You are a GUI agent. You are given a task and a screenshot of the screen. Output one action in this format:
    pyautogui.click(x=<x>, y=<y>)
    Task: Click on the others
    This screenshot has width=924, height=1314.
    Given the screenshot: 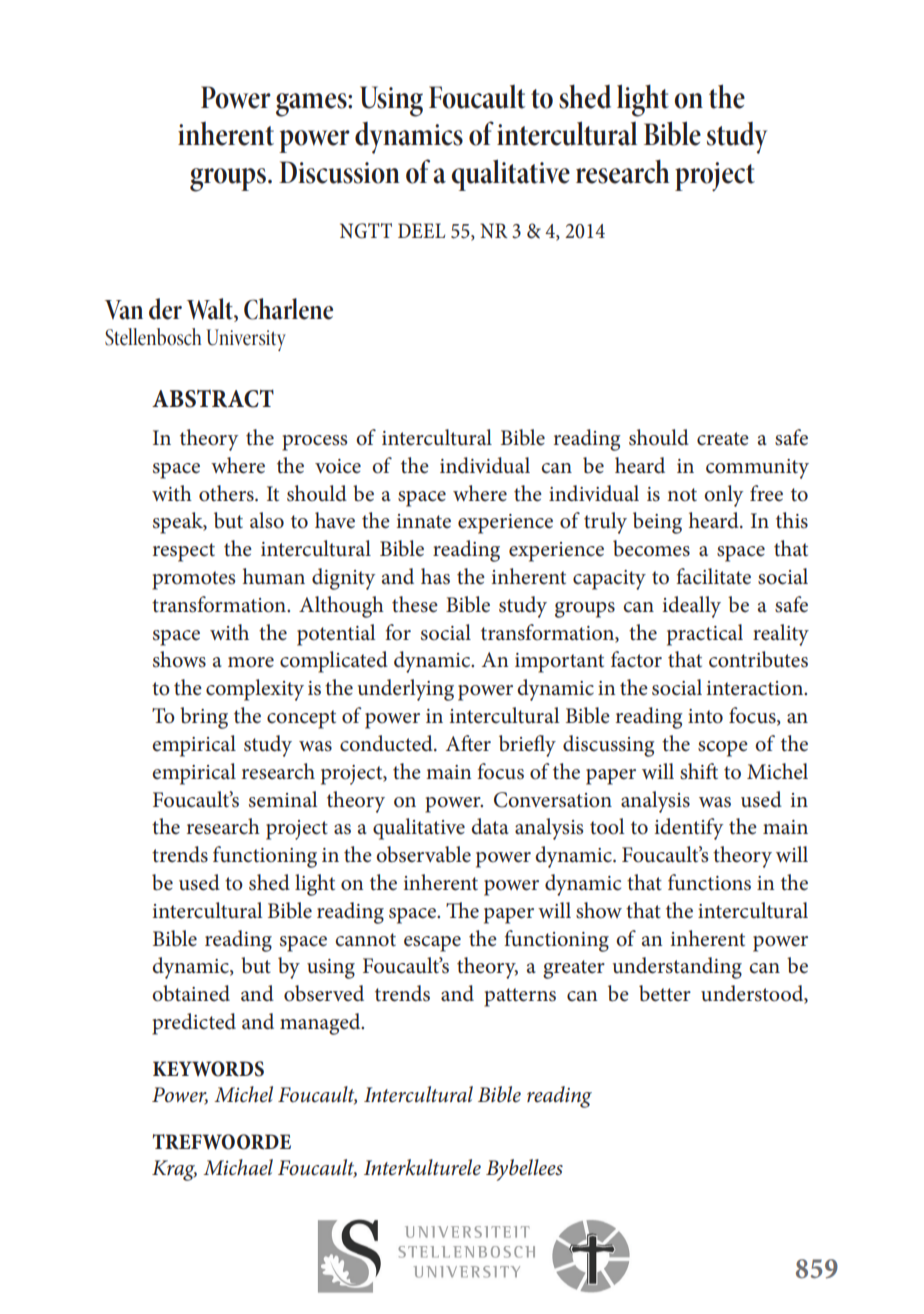 What is the action you would take?
    pyautogui.click(x=227, y=493)
